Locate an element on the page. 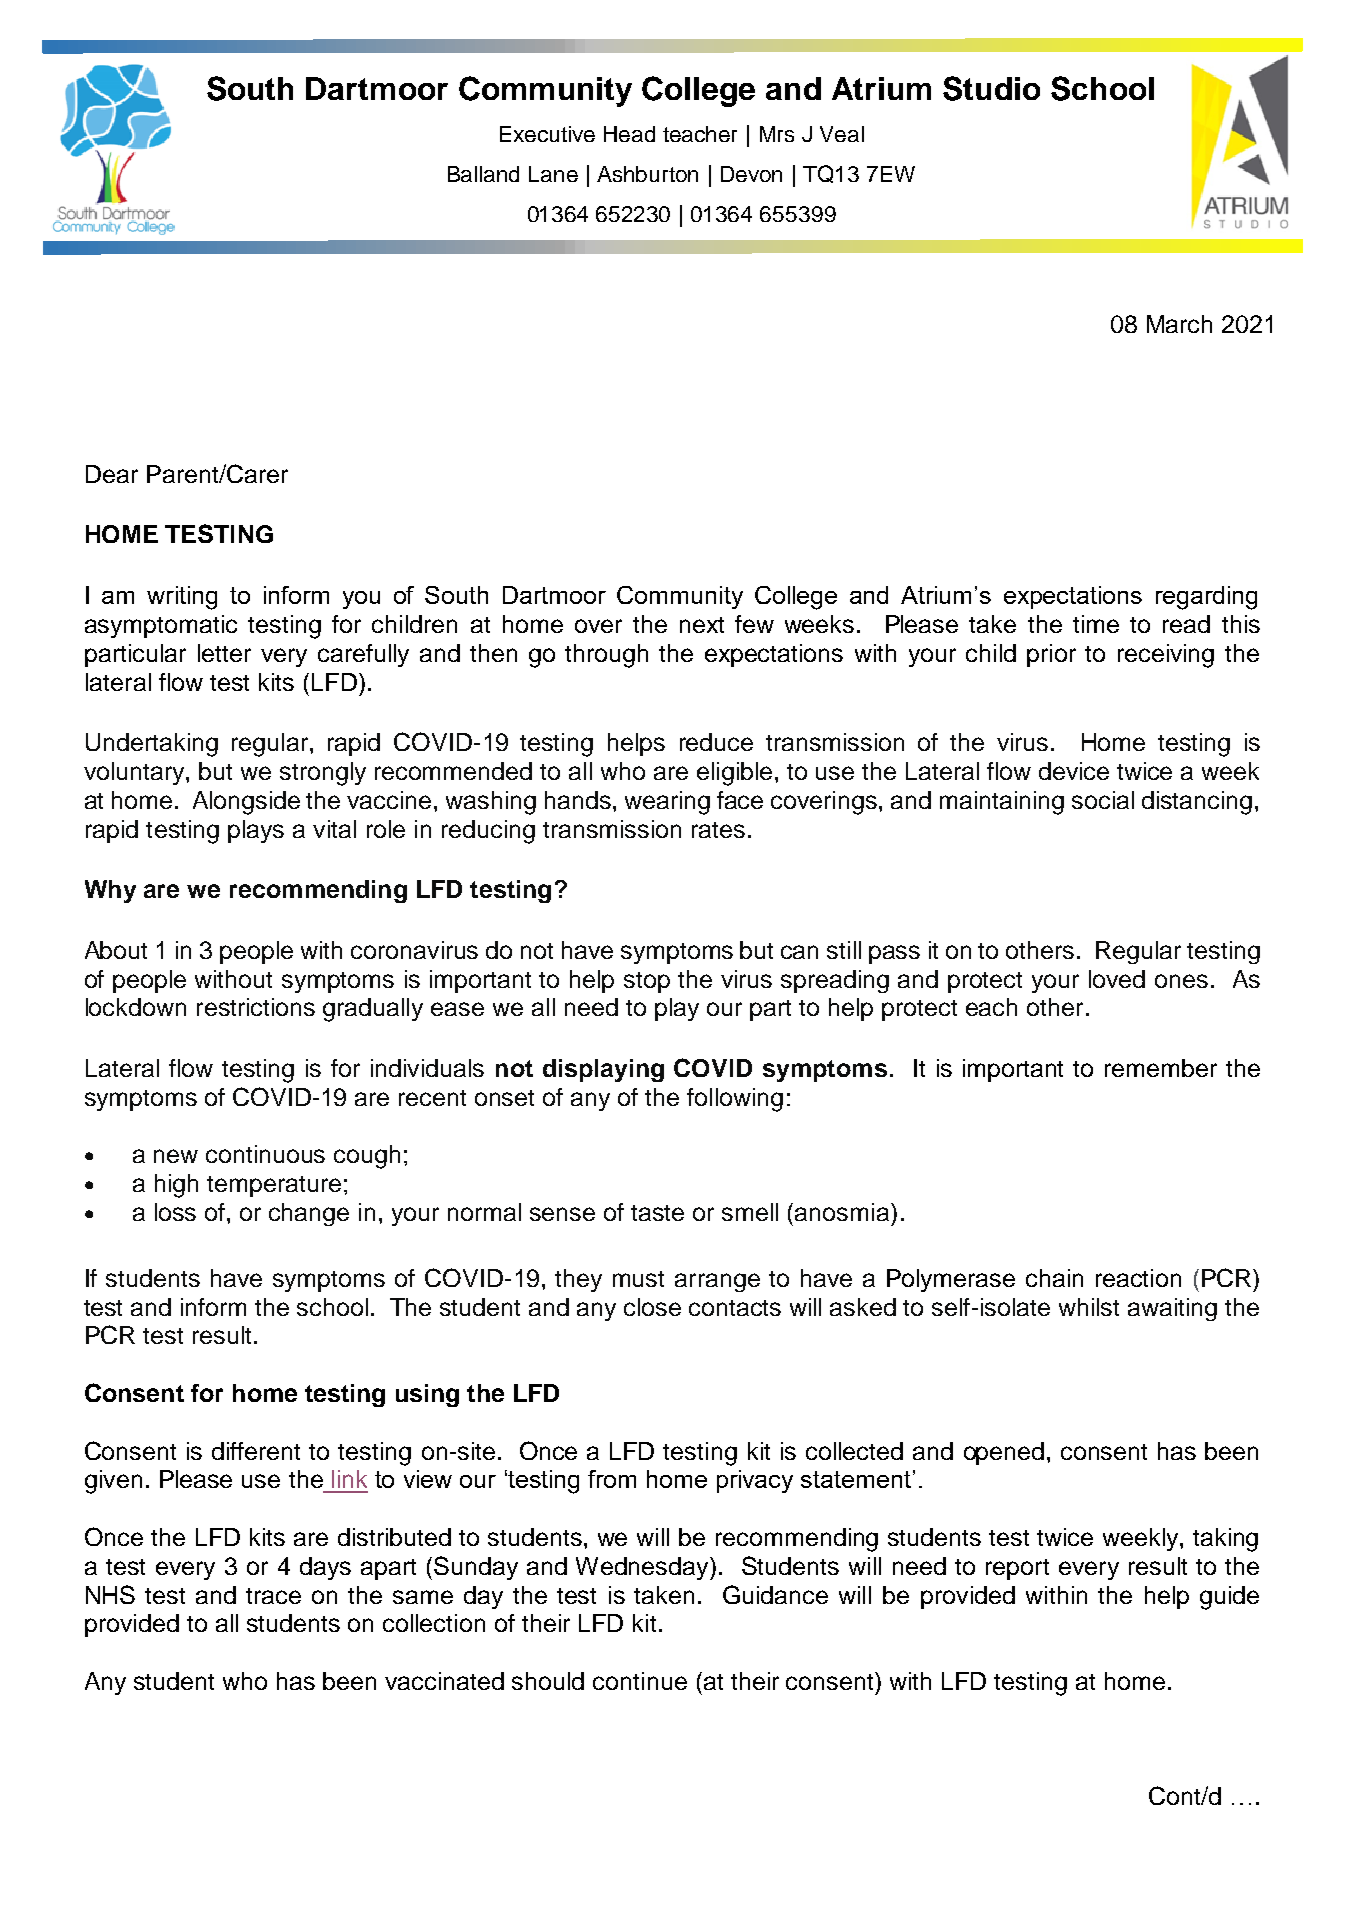 Image resolution: width=1354 pixels, height=1915 pixels. March is located at coordinates (1179, 324).
